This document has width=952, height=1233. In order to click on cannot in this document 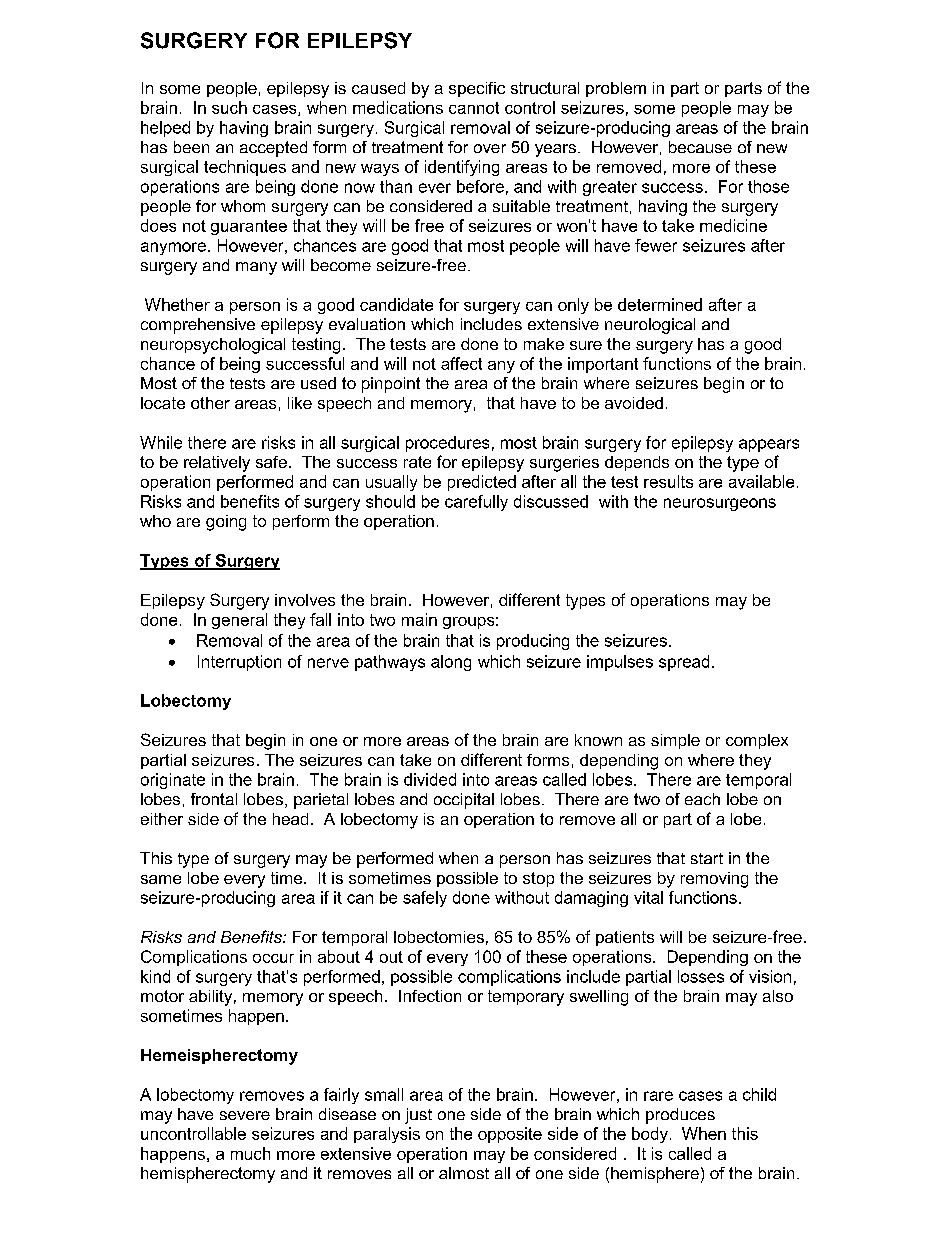, I will do `click(474, 108)`.
